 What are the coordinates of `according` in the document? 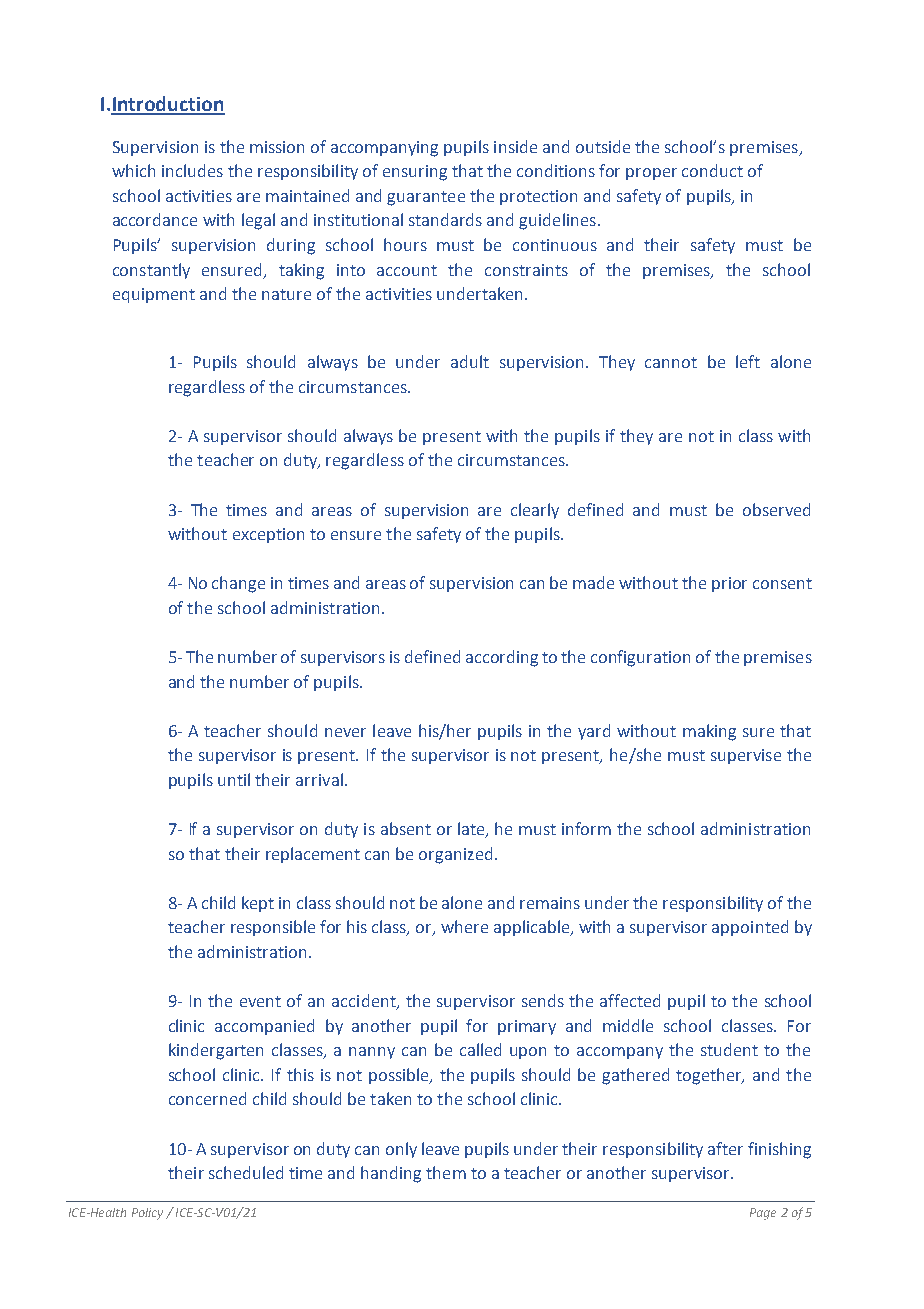 It's located at (502, 658).
